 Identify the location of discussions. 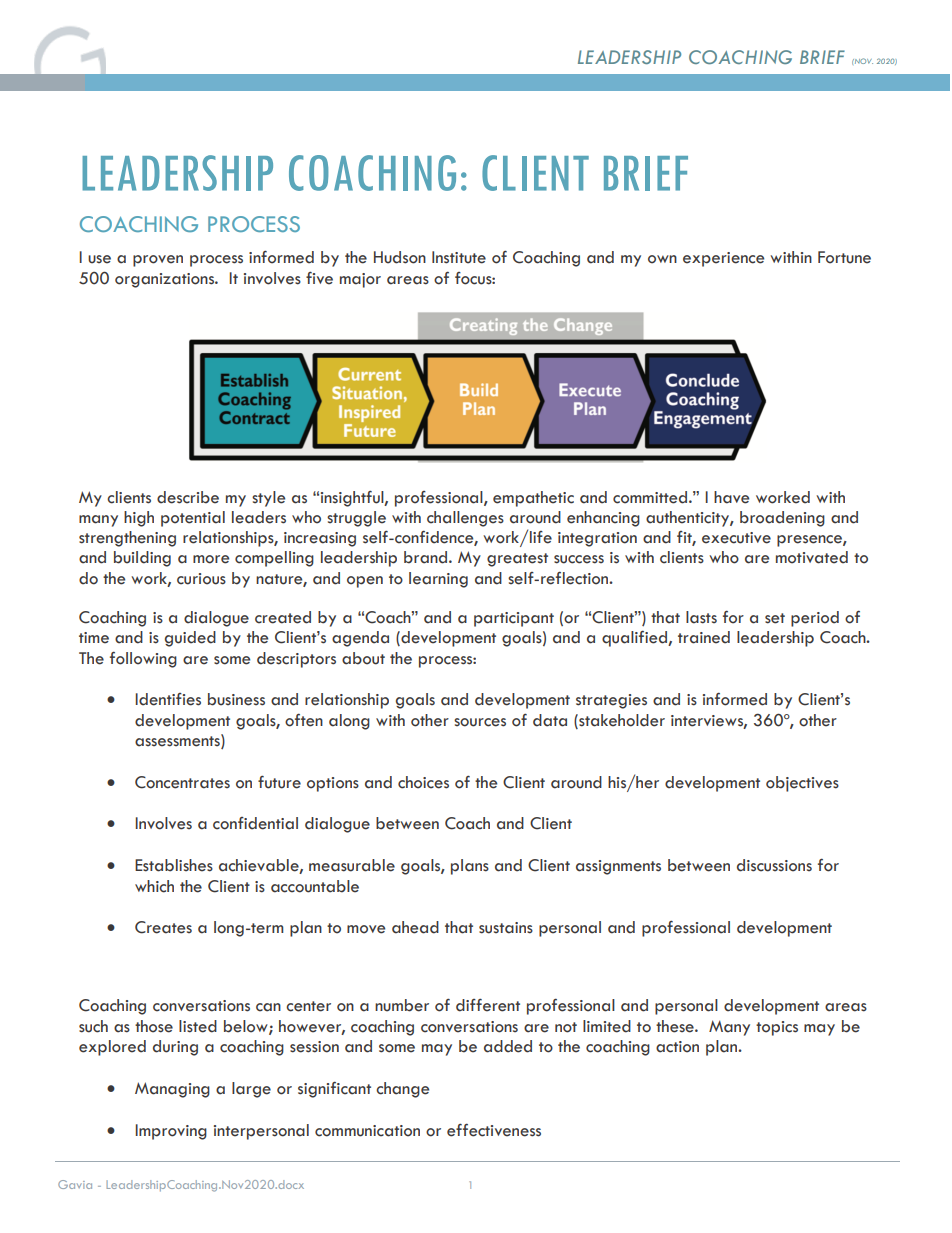
(774, 865).
